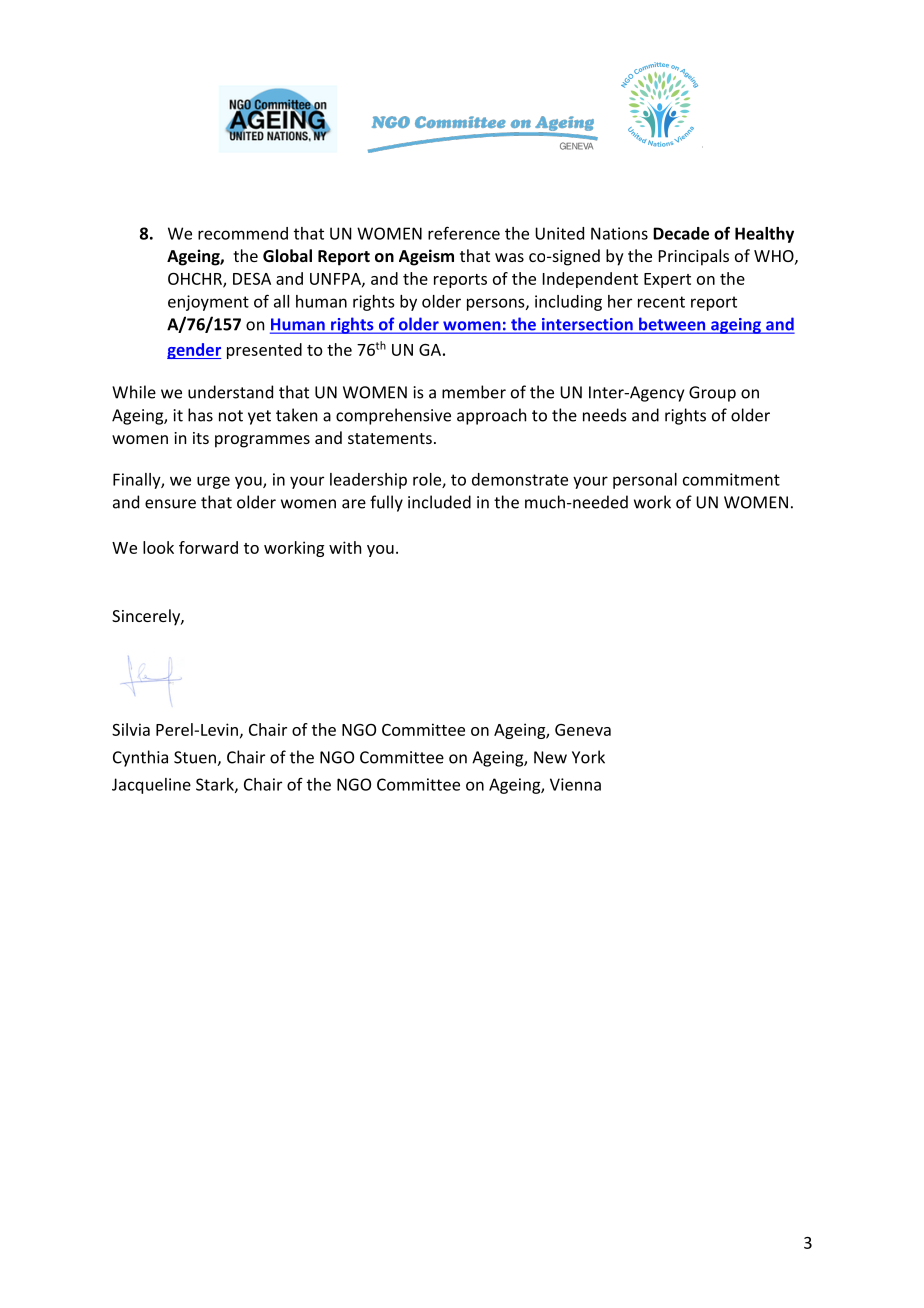 The height and width of the image is (1308, 924). Describe the element at coordinates (491, 416) in the image. I see `approach` at that location.
